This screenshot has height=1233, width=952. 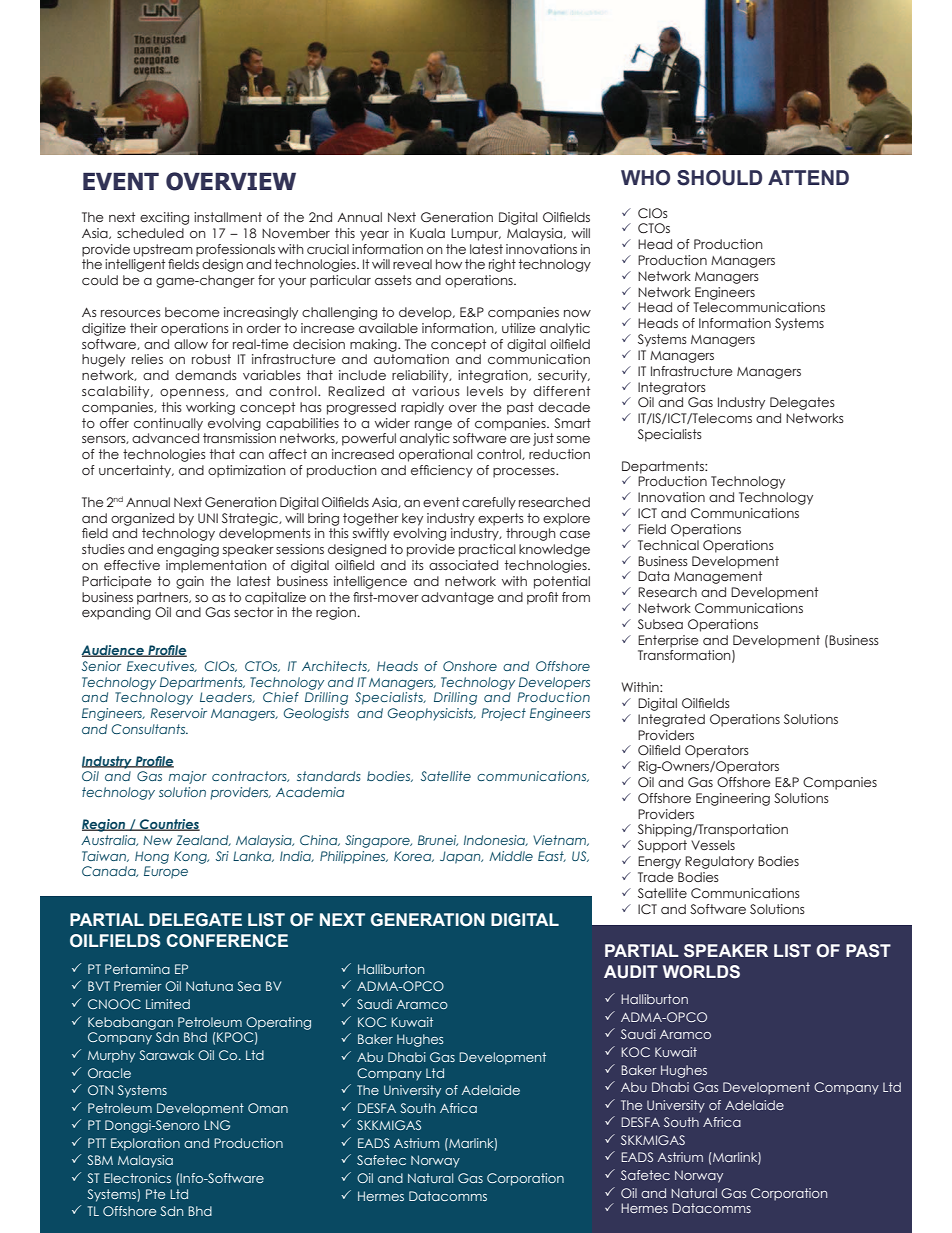 I want to click on Management, so click(x=718, y=577).
